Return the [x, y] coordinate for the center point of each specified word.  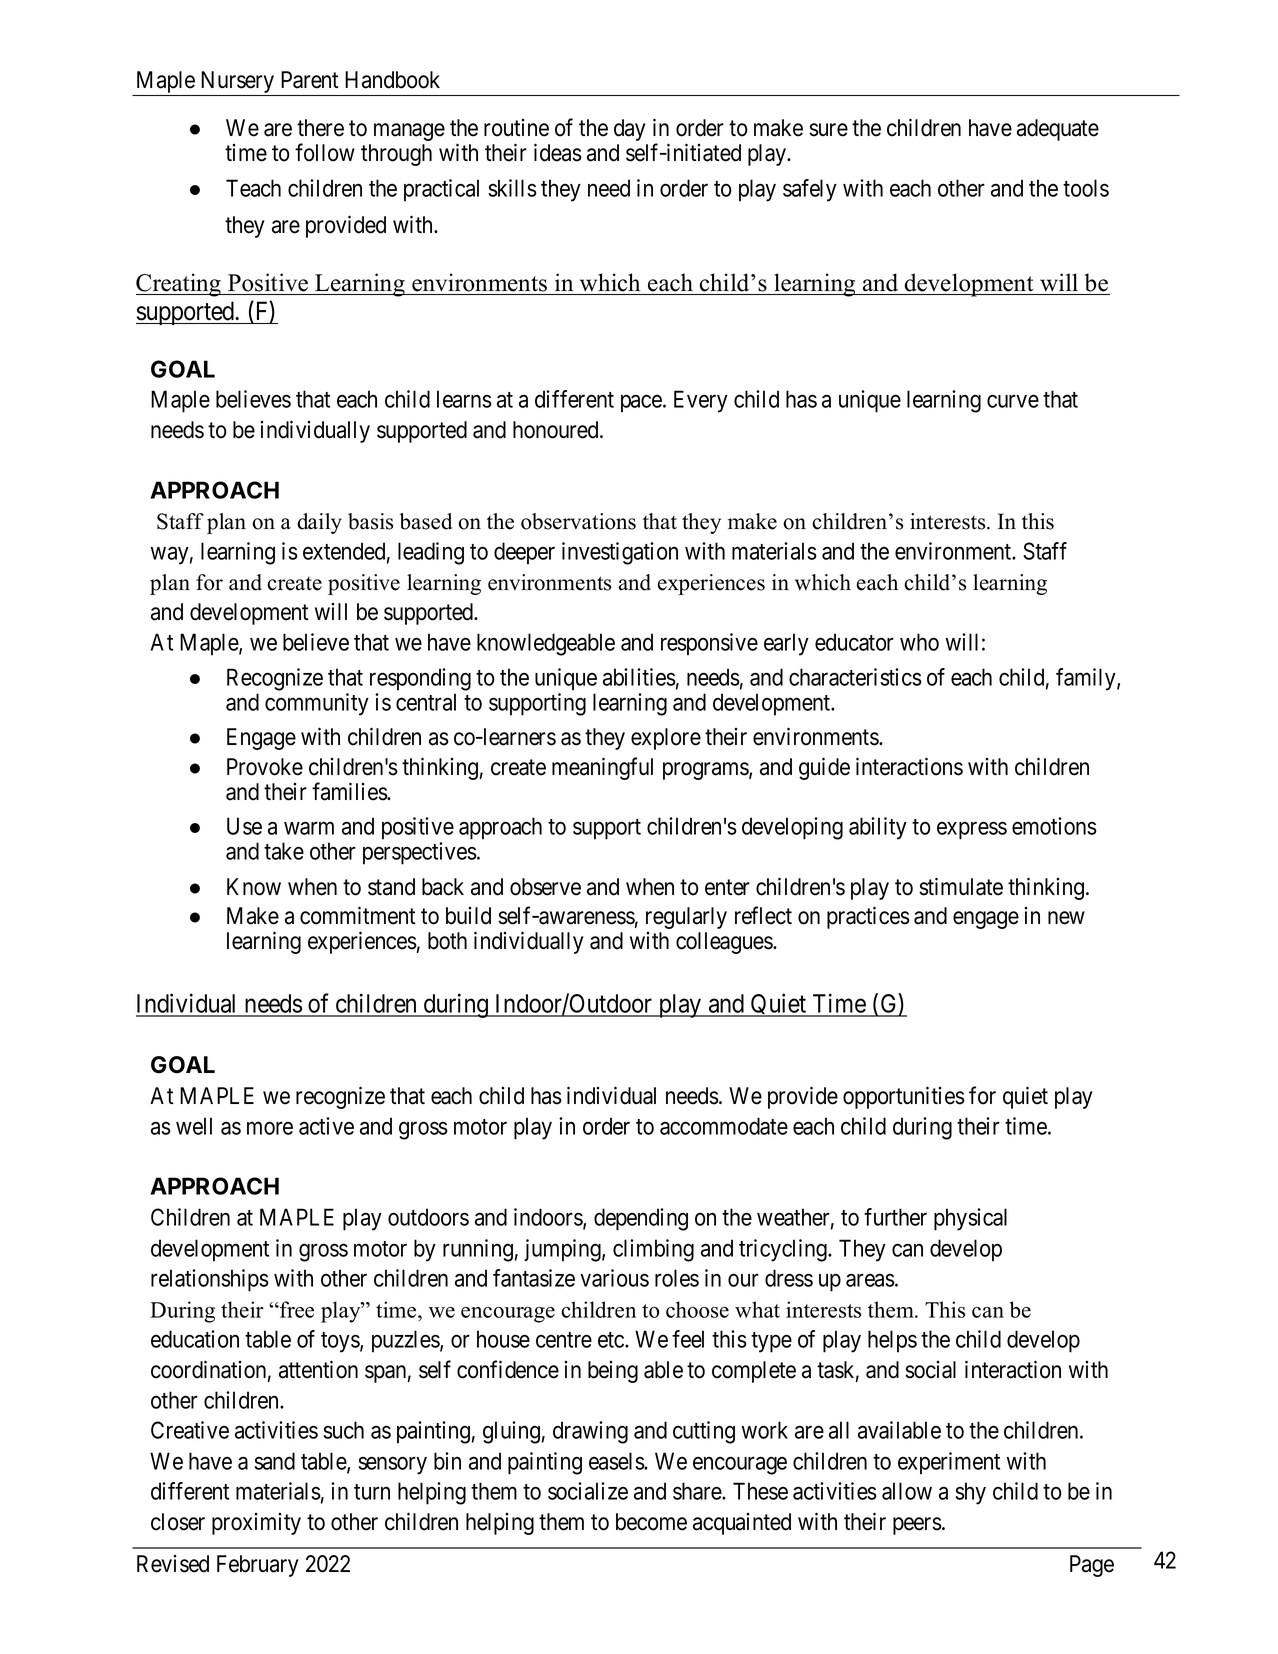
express [972, 831]
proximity [256, 1524]
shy [970, 1493]
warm [309, 828]
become [651, 1522]
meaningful [602, 768]
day [629, 130]
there [320, 128]
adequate [1058, 130]
